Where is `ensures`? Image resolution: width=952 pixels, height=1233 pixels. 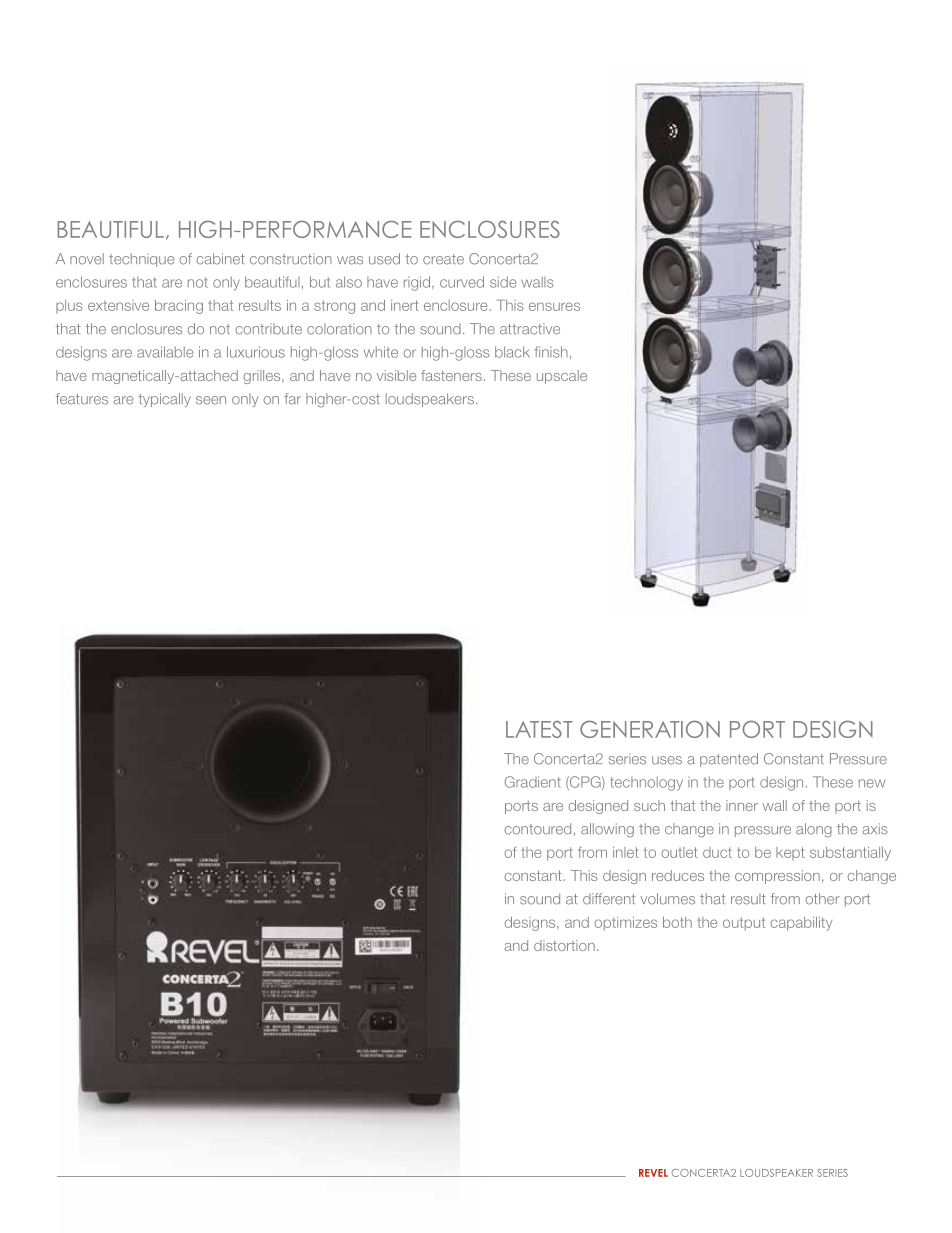 ensures is located at coordinates (554, 306).
